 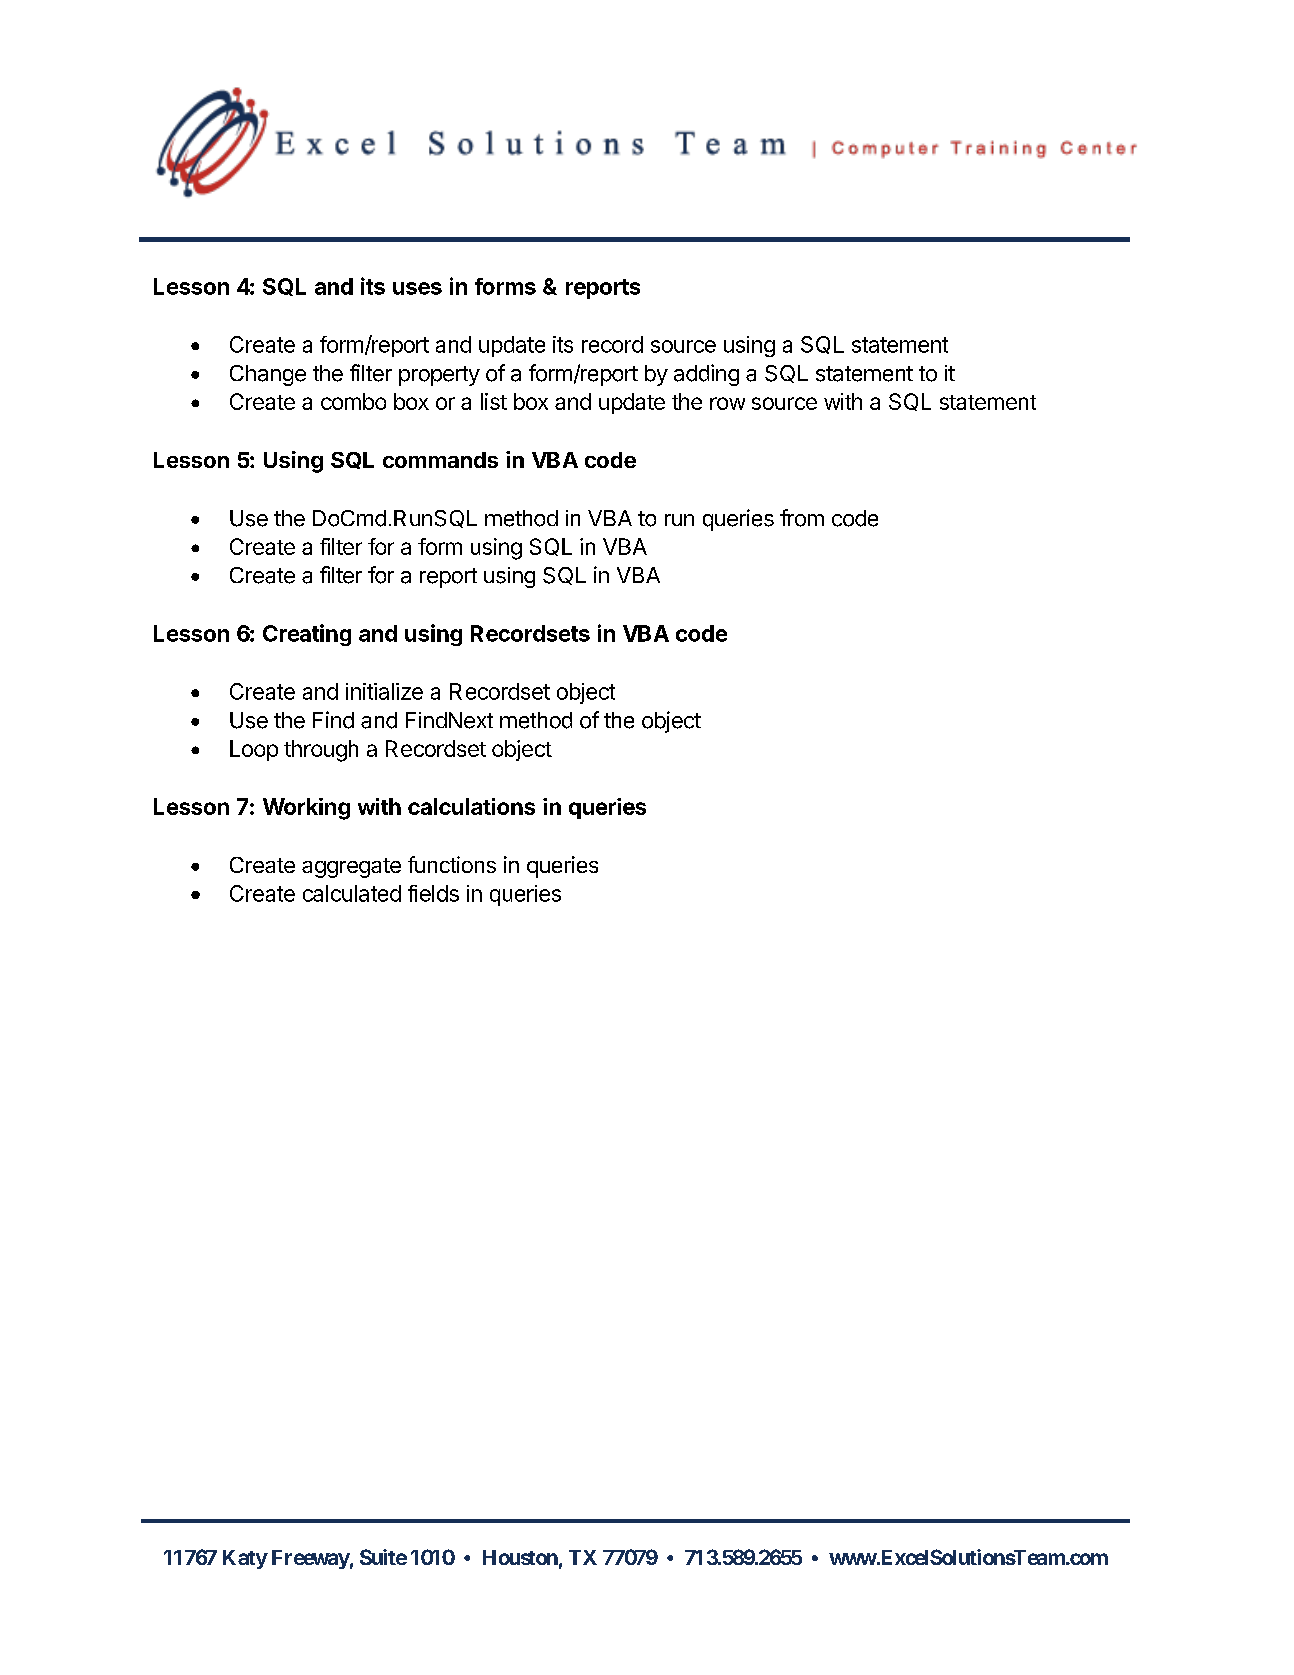 What do you see at coordinates (351, 868) in the document?
I see `aggregate` at bounding box center [351, 868].
